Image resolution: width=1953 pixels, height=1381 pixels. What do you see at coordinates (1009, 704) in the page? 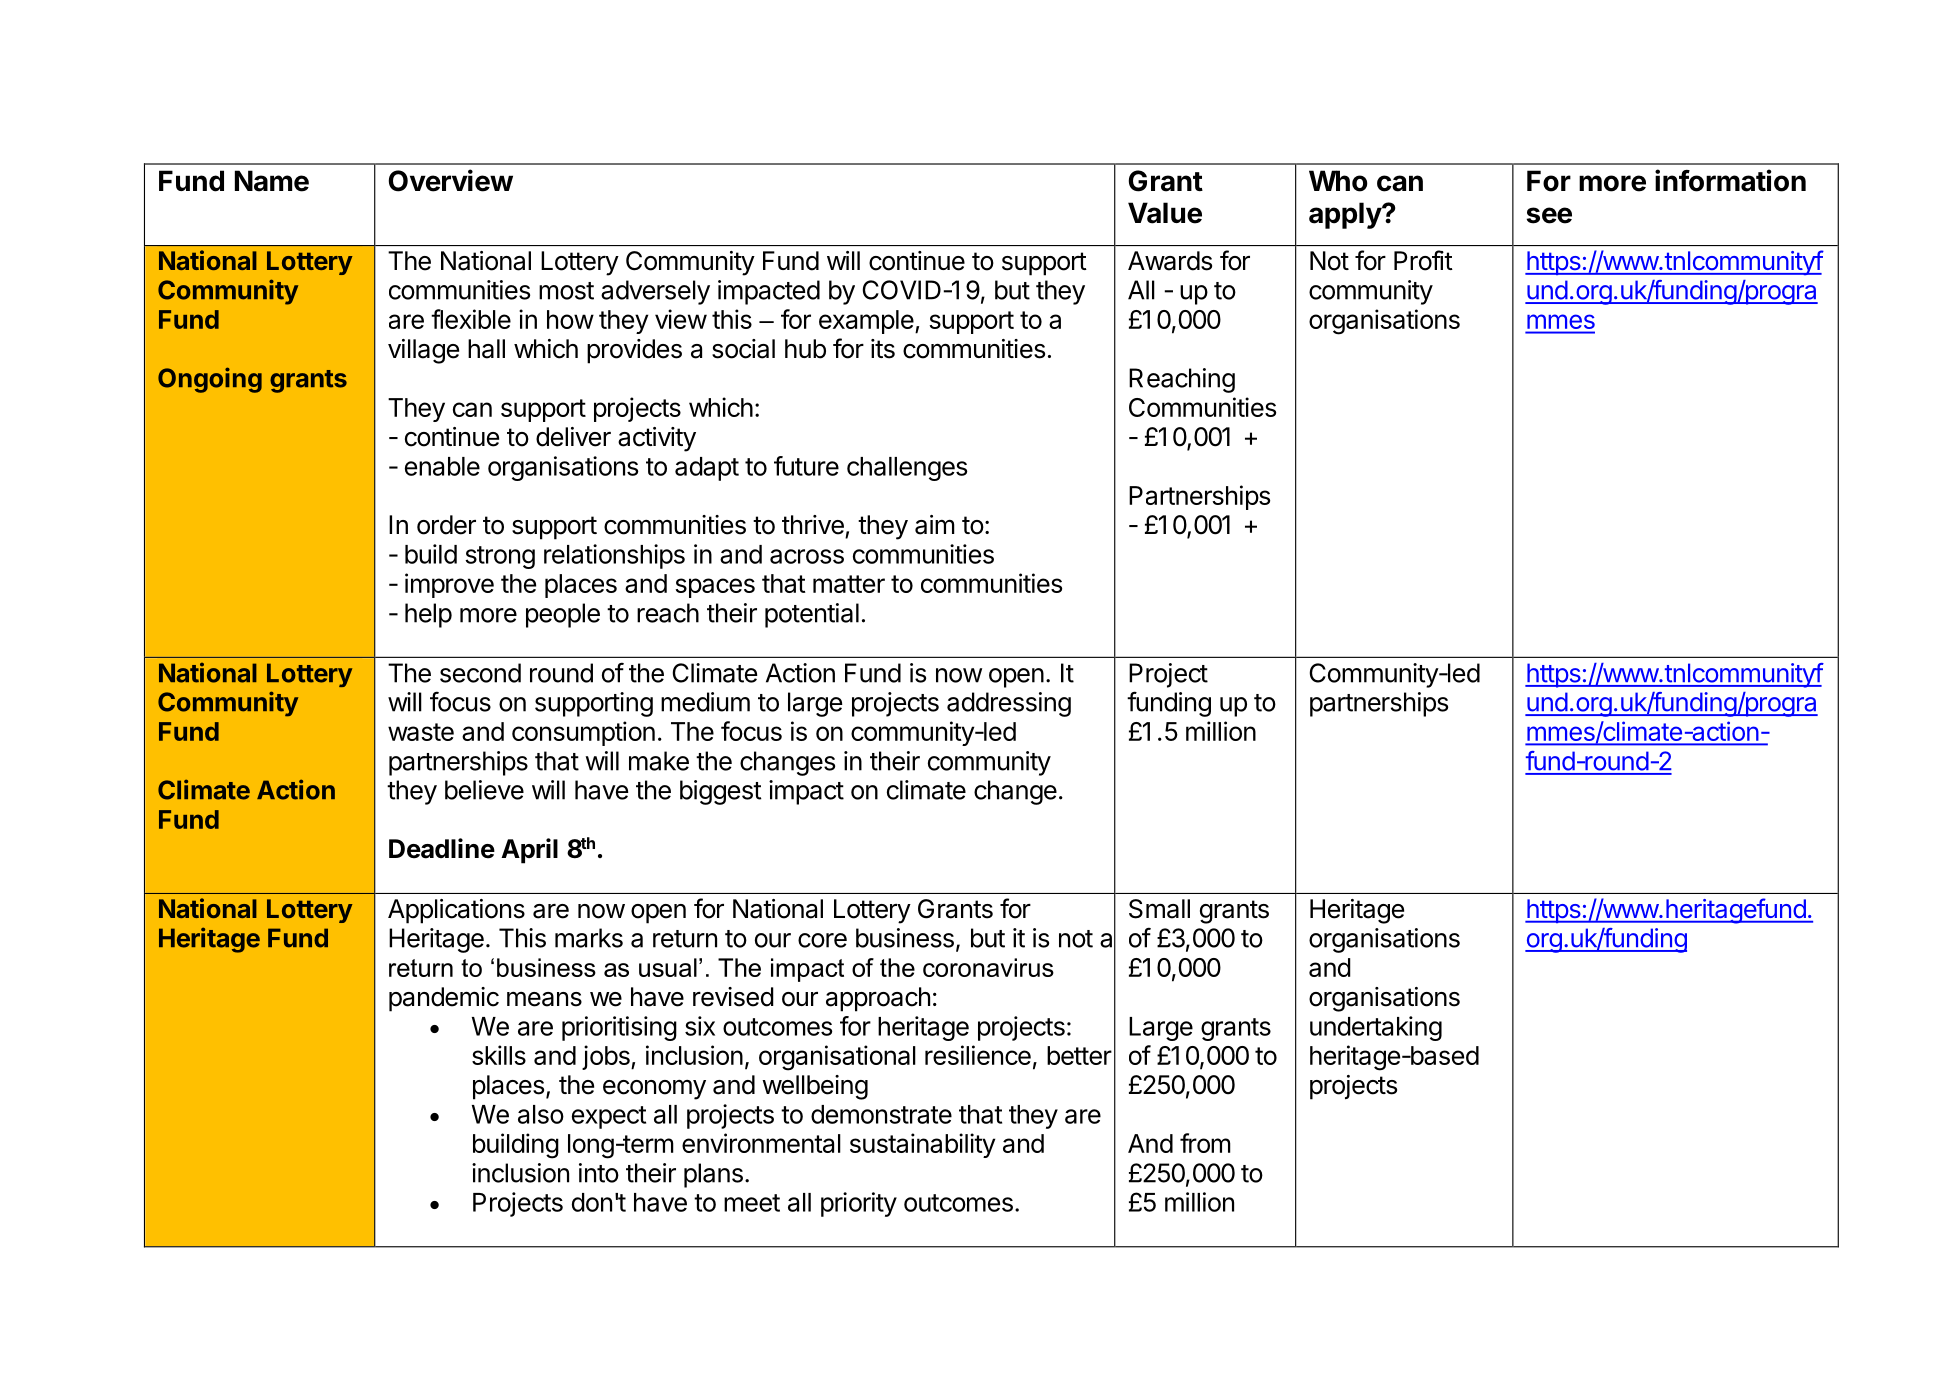
I see `addressing` at bounding box center [1009, 704].
